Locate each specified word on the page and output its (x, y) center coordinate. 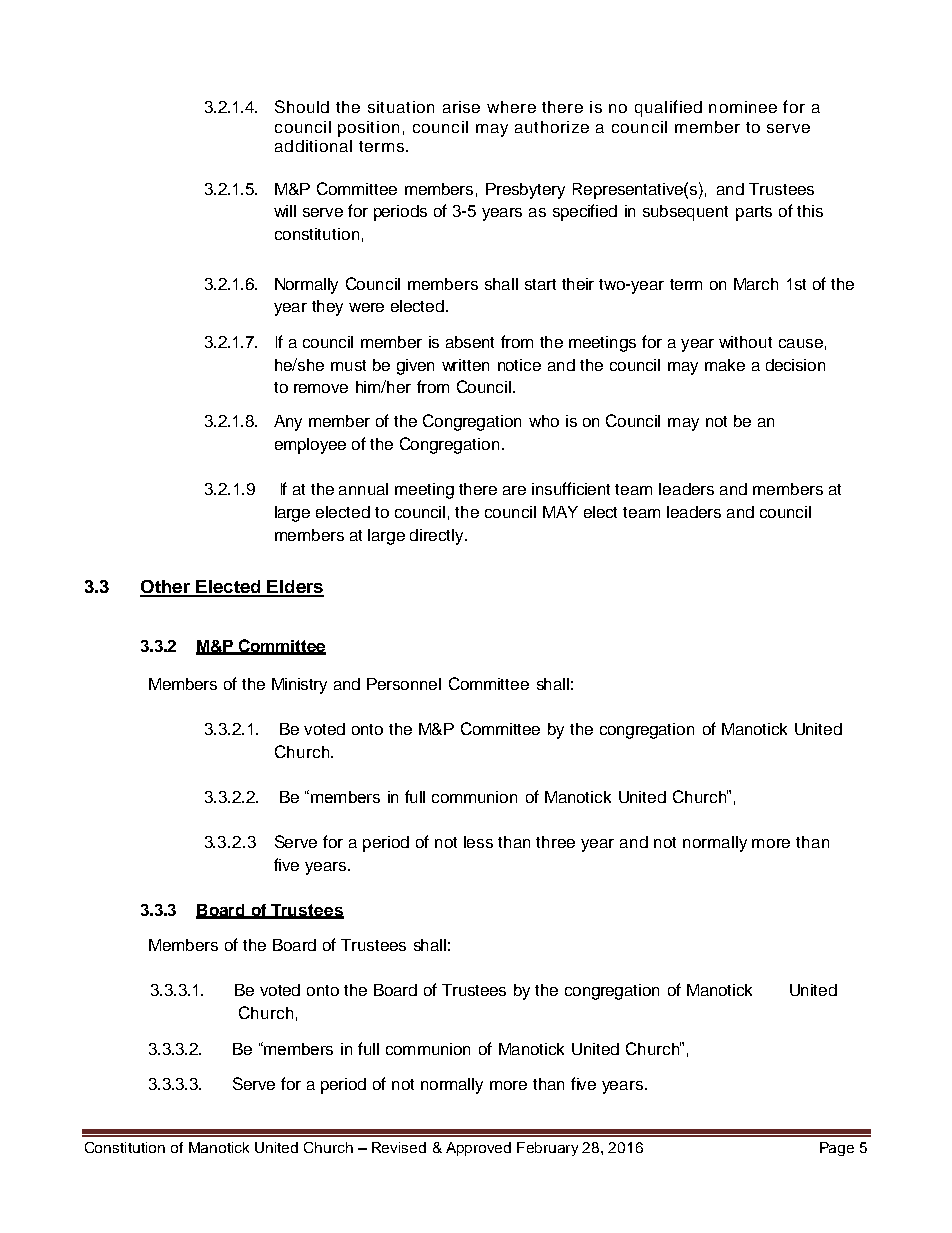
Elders (295, 588)
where (511, 107)
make (725, 365)
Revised (399, 1147)
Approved (478, 1149)
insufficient (571, 488)
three (555, 842)
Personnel (404, 684)
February (547, 1149)
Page (837, 1149)
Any (288, 423)
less (478, 842)
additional (313, 146)
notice (519, 365)
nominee (743, 107)
